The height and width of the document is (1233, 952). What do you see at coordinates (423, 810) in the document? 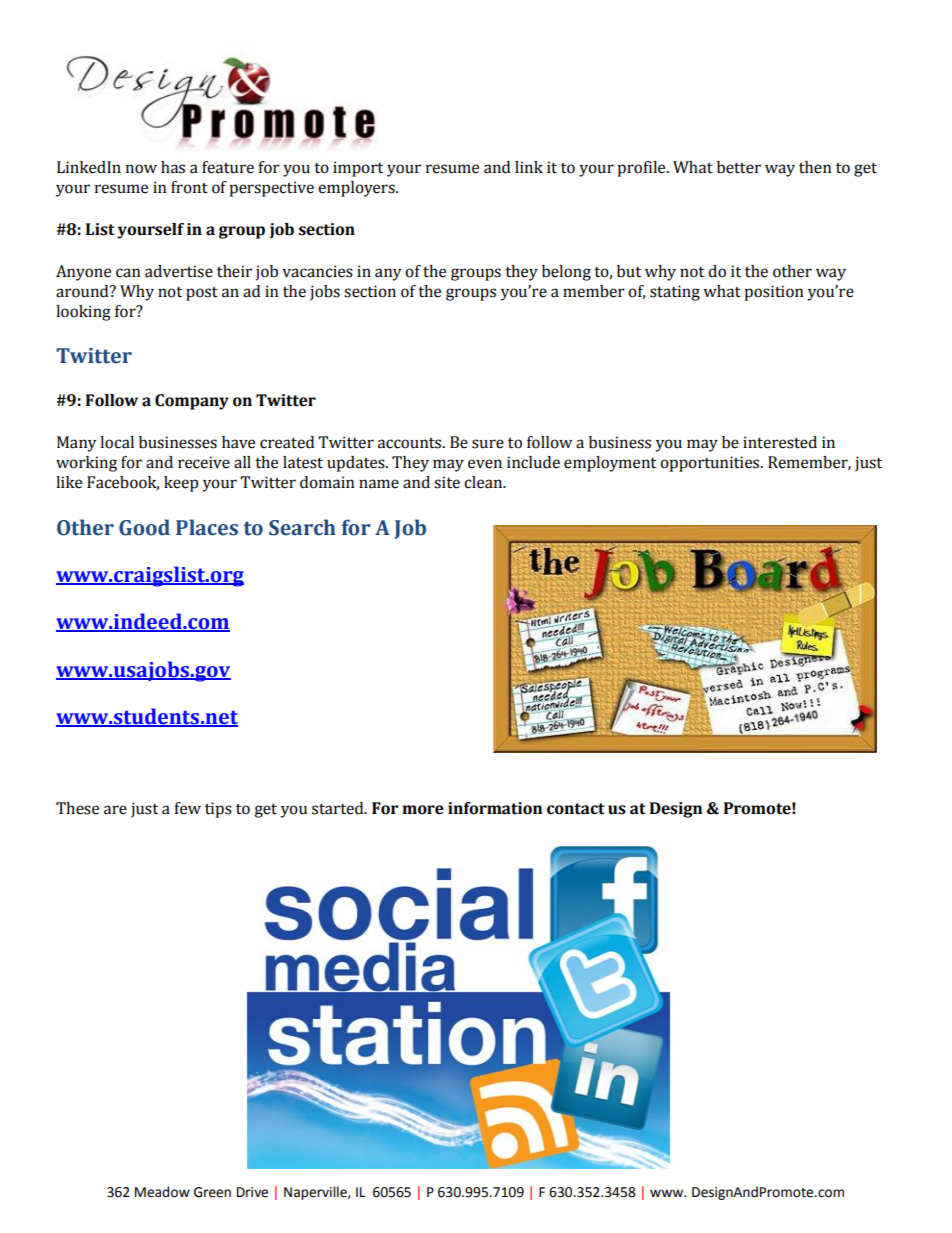
I see `more` at bounding box center [423, 810].
